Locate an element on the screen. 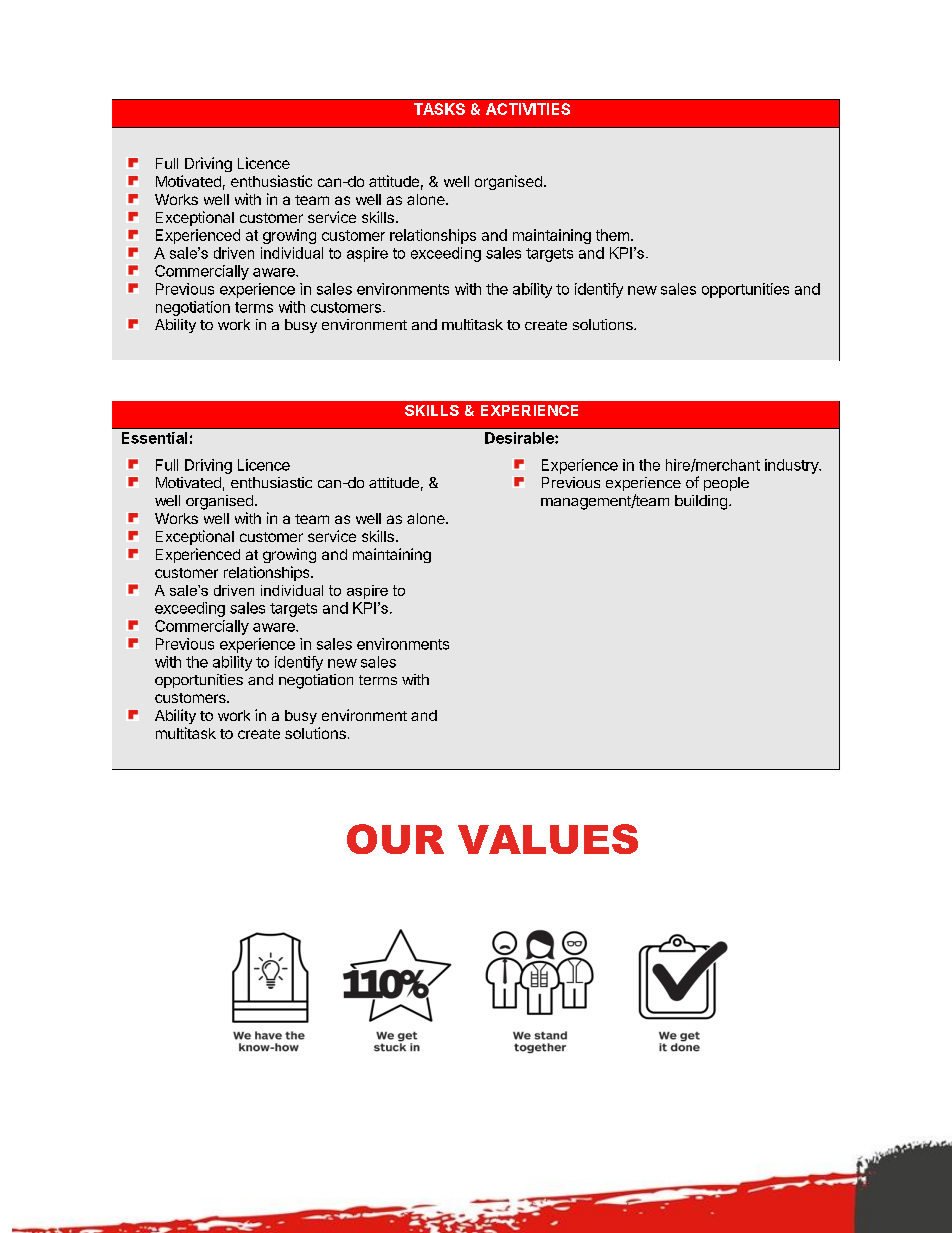 This screenshot has height=1233, width=952. people is located at coordinates (726, 484).
